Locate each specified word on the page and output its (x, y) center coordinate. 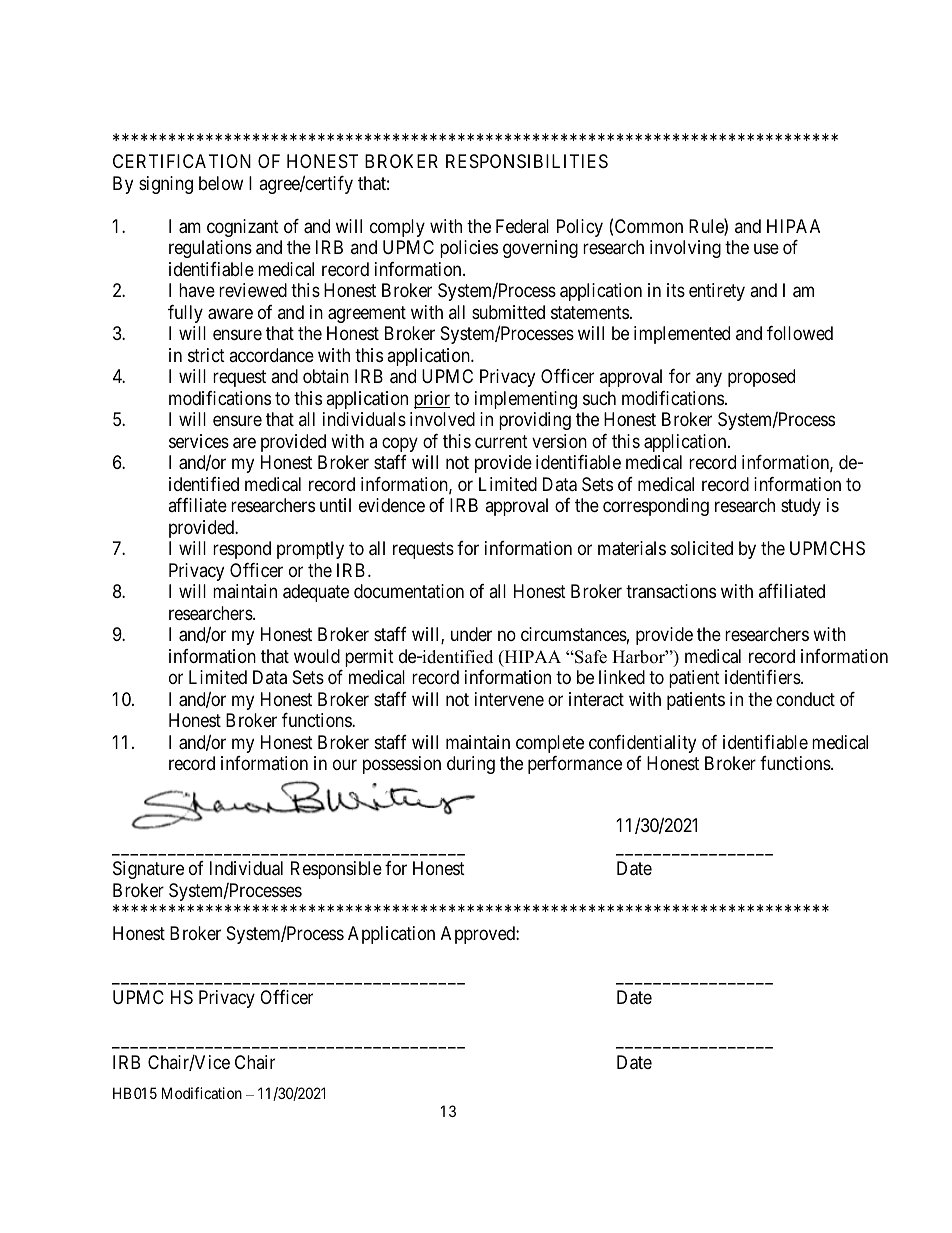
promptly (310, 550)
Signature (148, 870)
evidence (392, 505)
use (766, 249)
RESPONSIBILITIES (527, 161)
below (221, 183)
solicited (702, 548)
